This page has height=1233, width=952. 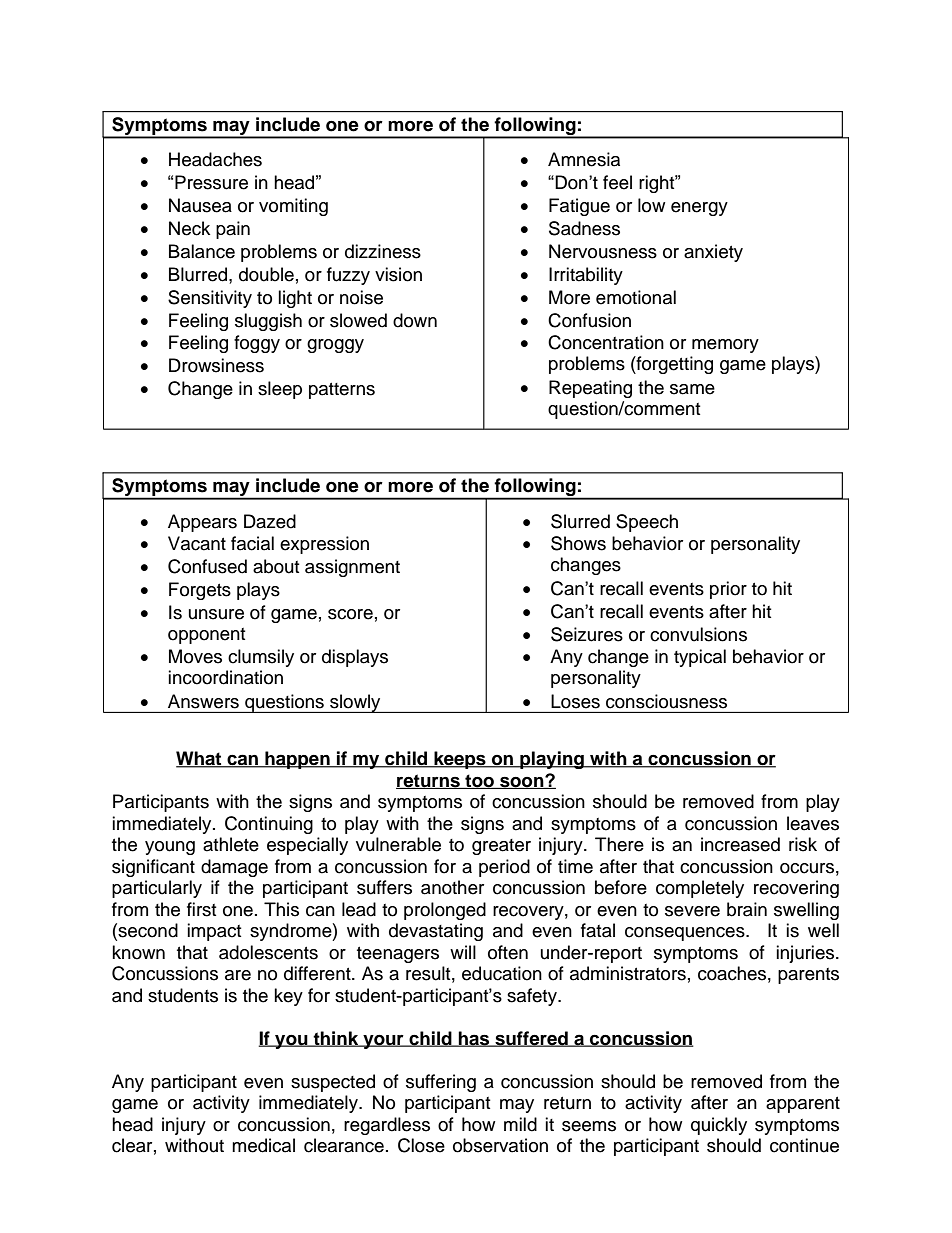 What do you see at coordinates (263, 1145) in the page?
I see `medical` at bounding box center [263, 1145].
